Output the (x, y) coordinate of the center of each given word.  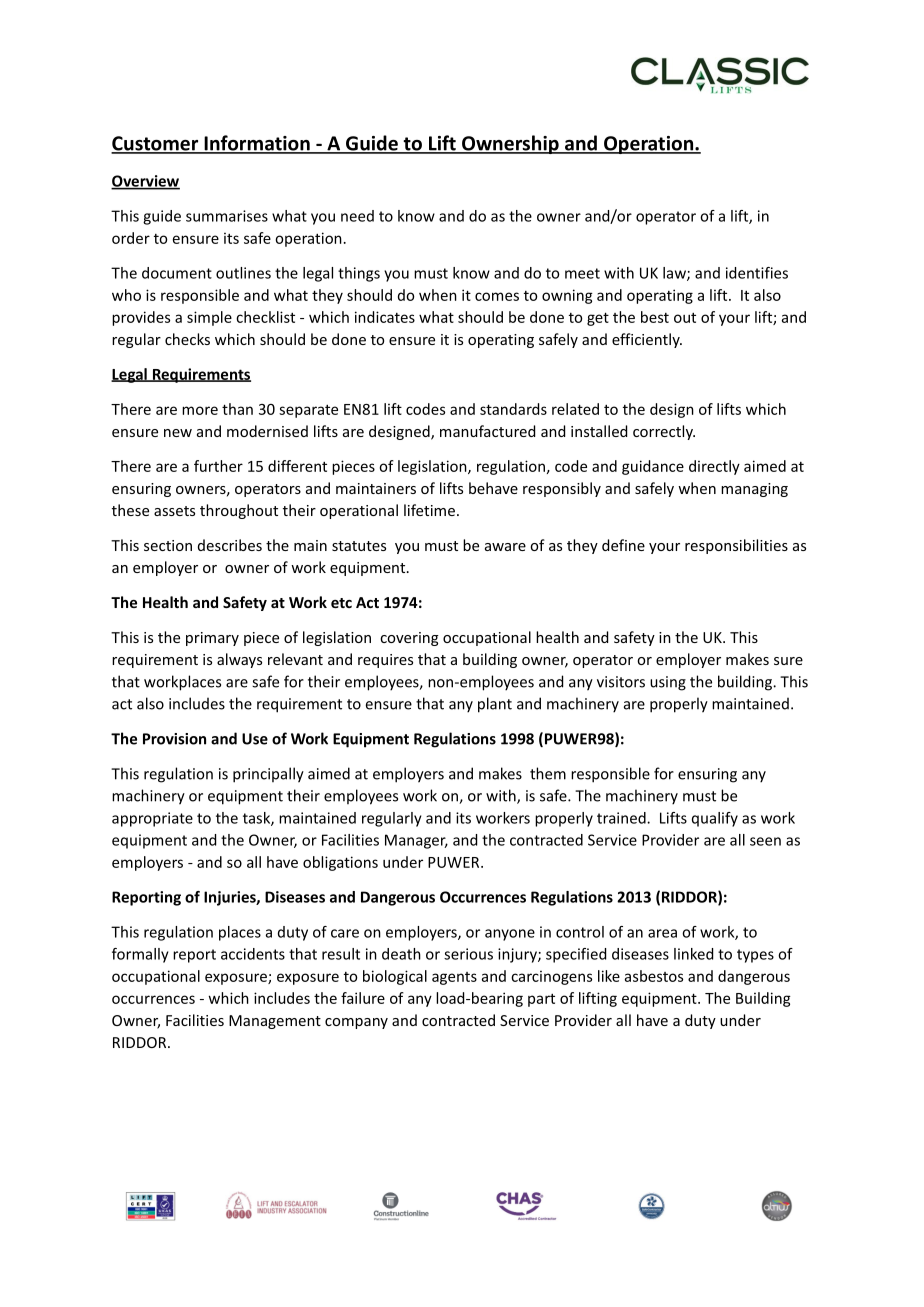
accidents (253, 954)
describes (230, 545)
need (357, 216)
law (675, 274)
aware (505, 547)
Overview (145, 182)
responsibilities (736, 546)
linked (693, 954)
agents (454, 978)
